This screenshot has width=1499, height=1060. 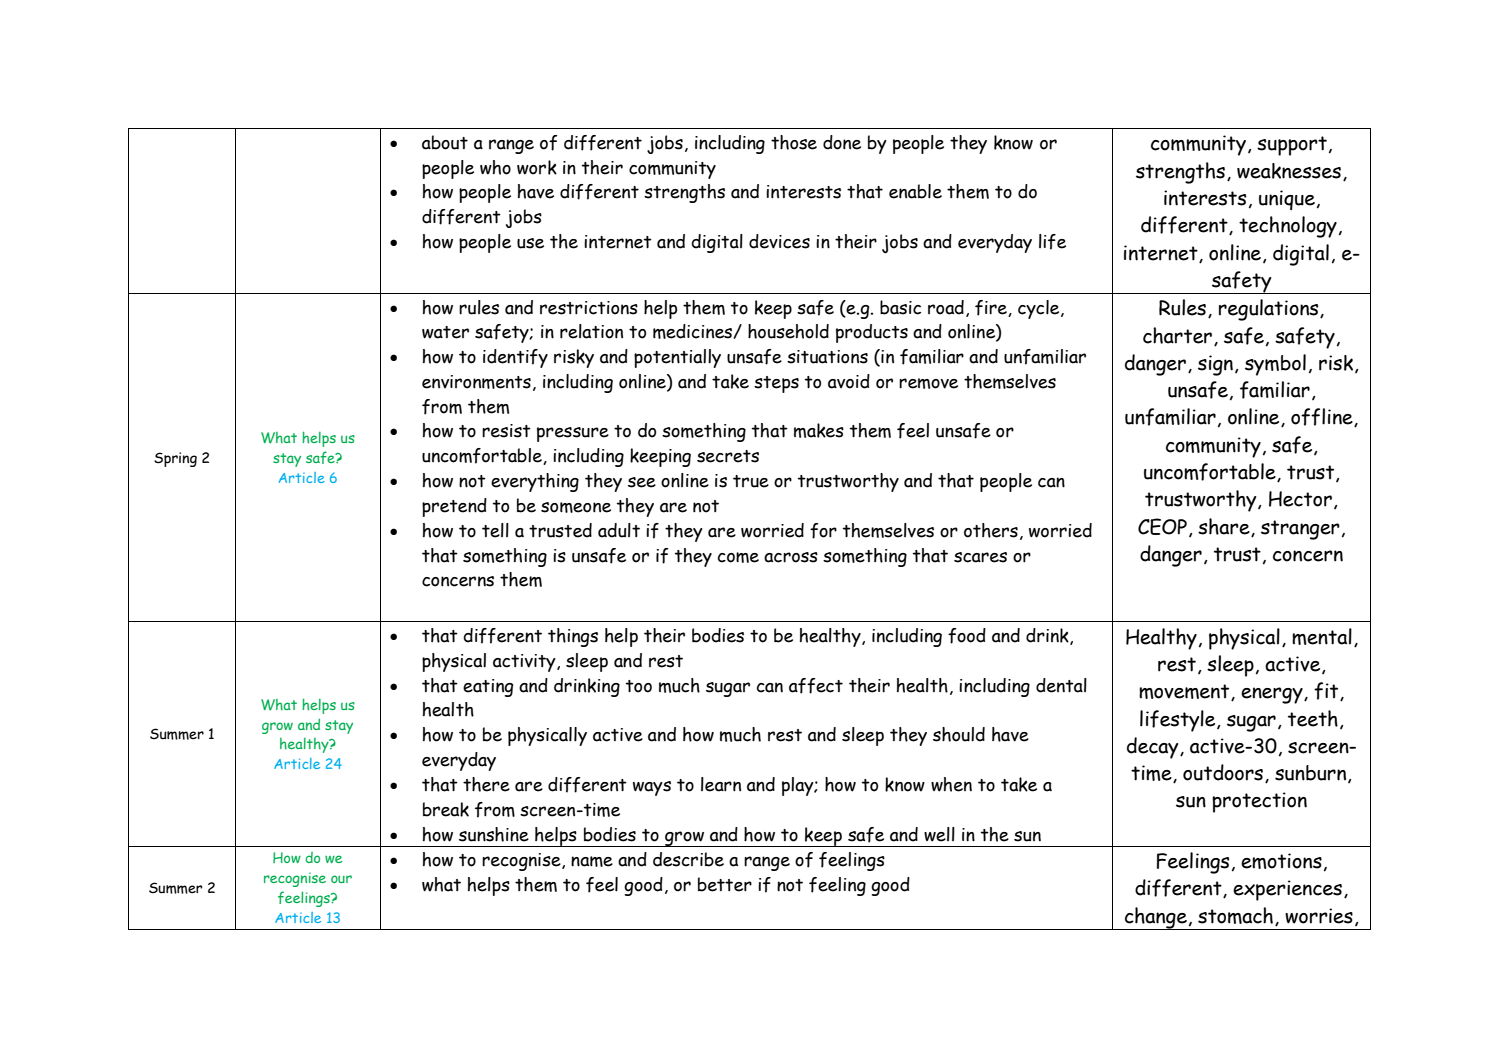 I want to click on activity, so click(x=525, y=663).
